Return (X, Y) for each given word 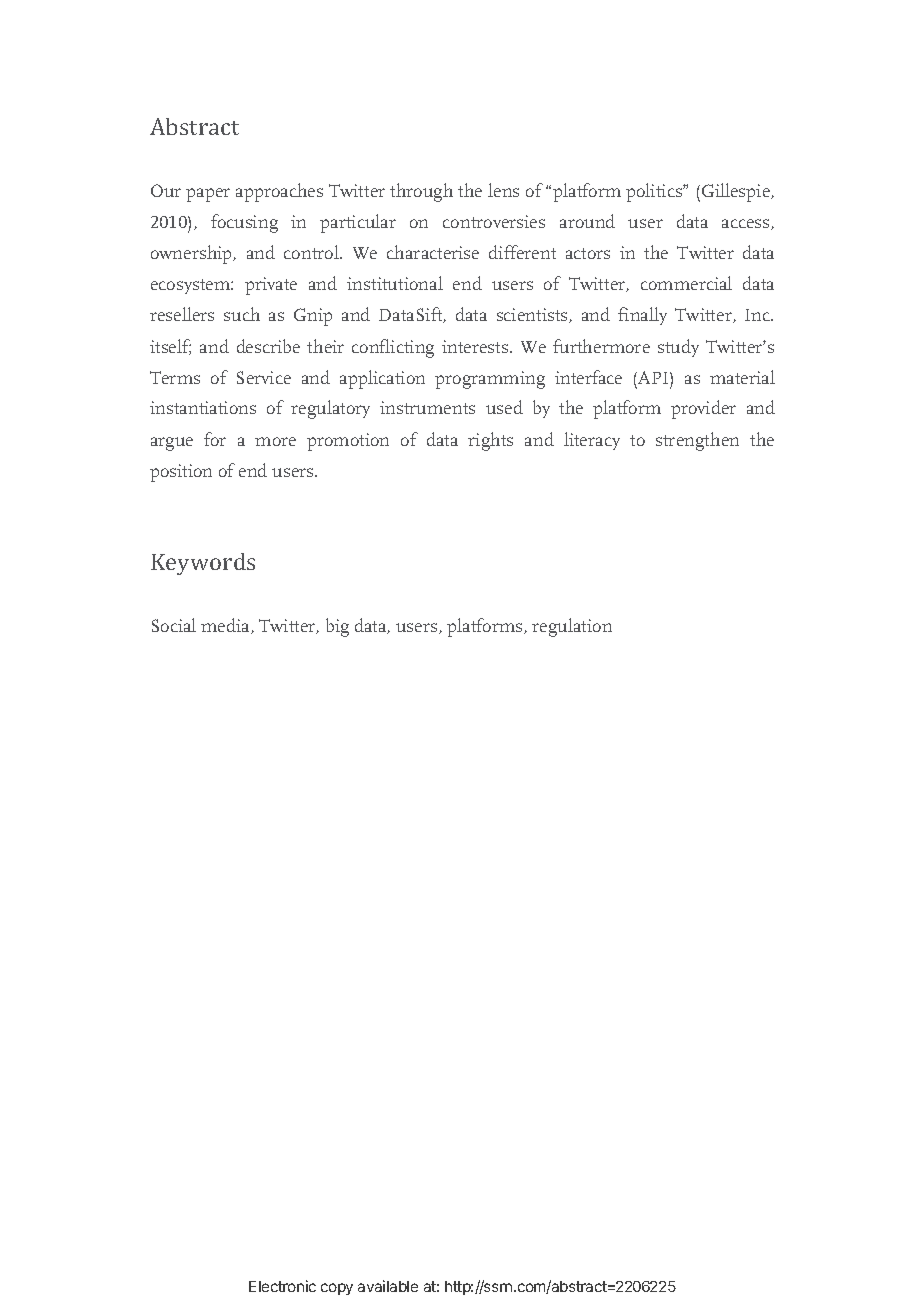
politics (655, 192)
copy (337, 1289)
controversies (494, 221)
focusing (244, 223)
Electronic (282, 1286)
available (388, 1286)
